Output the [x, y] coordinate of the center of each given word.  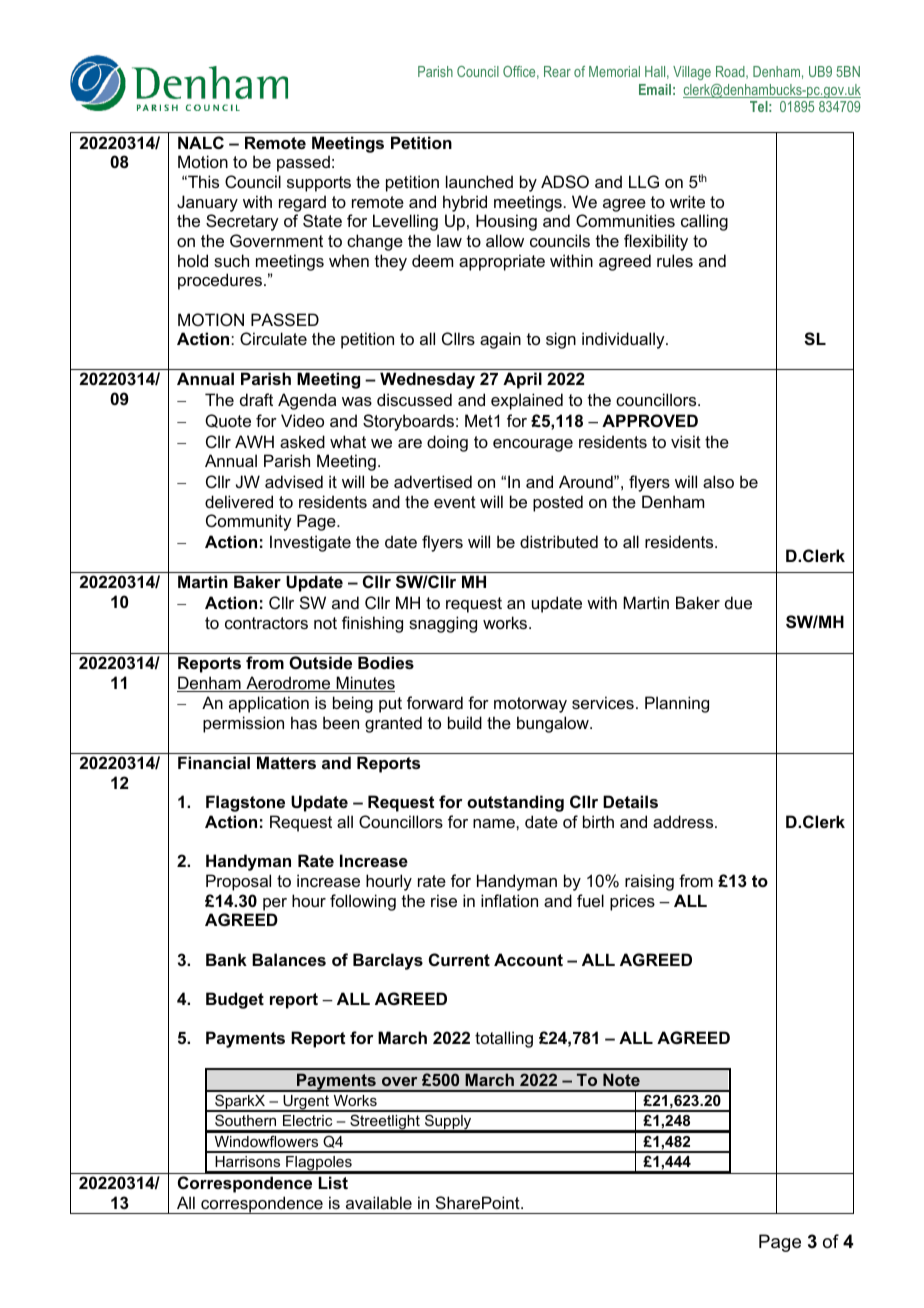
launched [479, 181]
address [684, 821]
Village [692, 73]
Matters [286, 762]
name [495, 823]
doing [447, 443]
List [333, 1182]
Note [621, 1079]
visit [686, 441]
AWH [254, 441]
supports [319, 184]
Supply [448, 1123]
